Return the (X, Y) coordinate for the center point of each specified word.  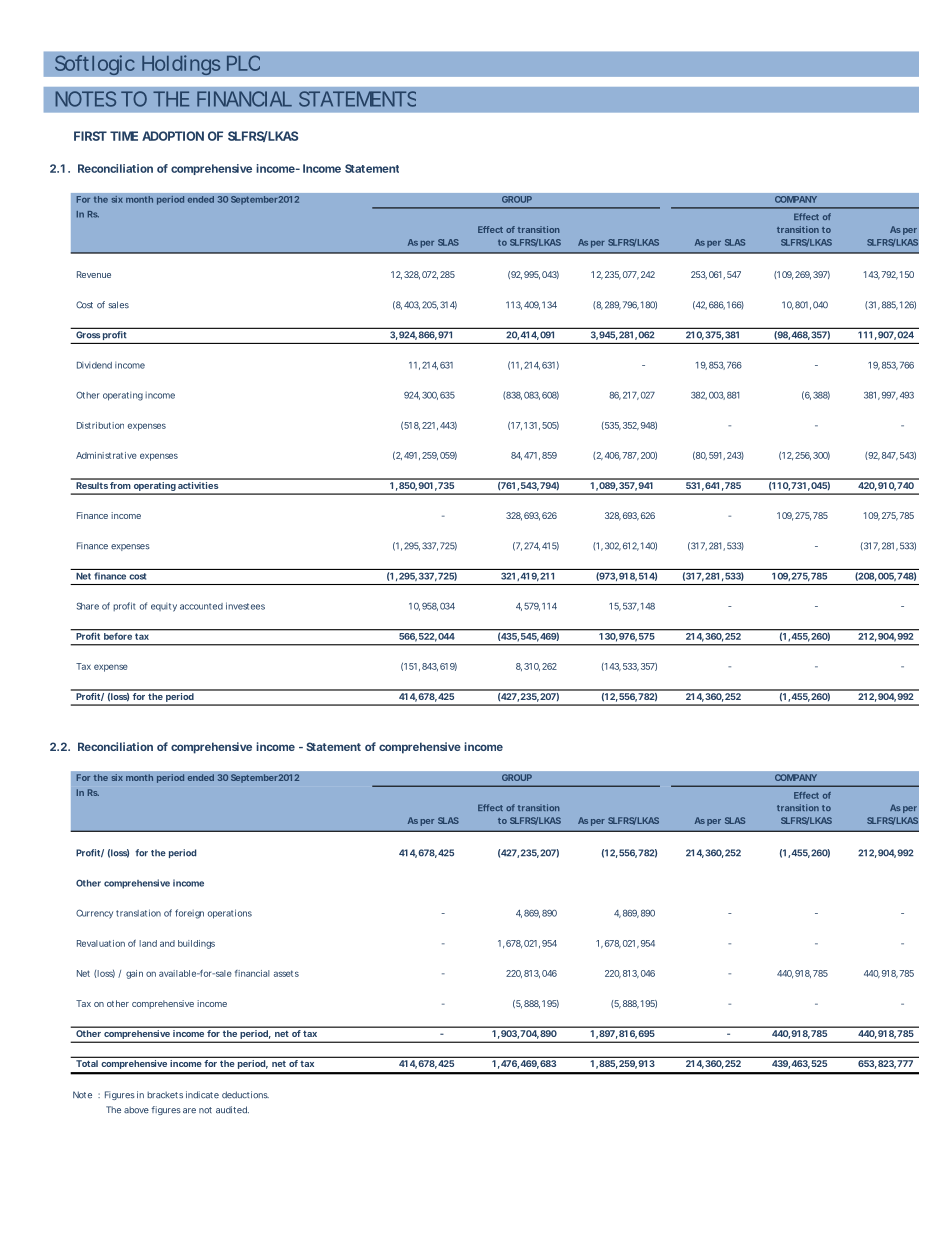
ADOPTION (173, 136)
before (118, 636)
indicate (202, 1095)
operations (230, 914)
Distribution (100, 425)
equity (164, 607)
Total (87, 1063)
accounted (201, 606)
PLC (243, 63)
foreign (189, 914)
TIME (124, 136)
